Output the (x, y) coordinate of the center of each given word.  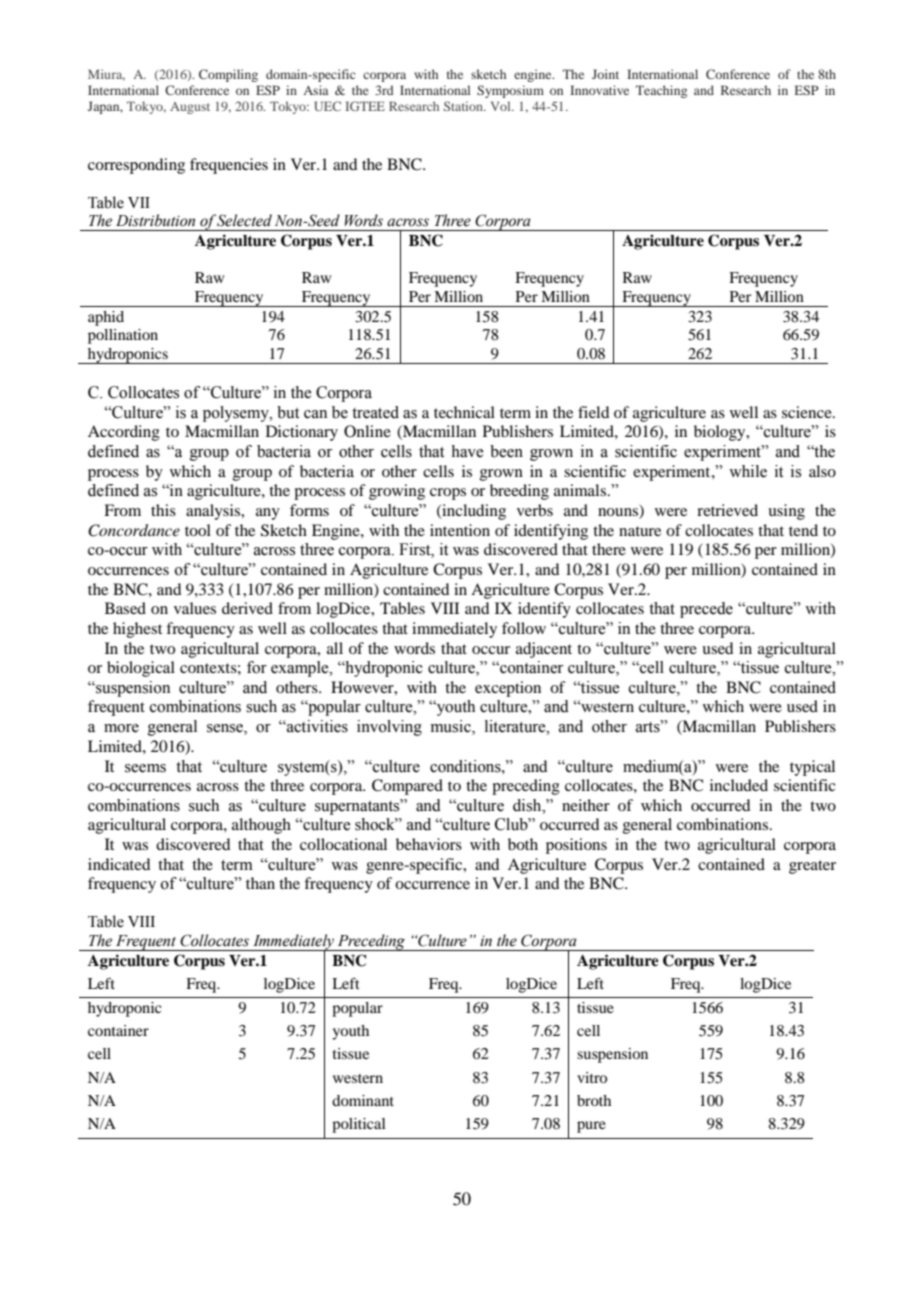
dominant (363, 1100)
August (190, 108)
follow (524, 628)
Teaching (661, 91)
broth (594, 1100)
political (359, 1125)
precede (706, 610)
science (808, 412)
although (261, 826)
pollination (123, 336)
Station (464, 106)
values (195, 608)
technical (464, 412)
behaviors (429, 844)
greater (812, 867)
